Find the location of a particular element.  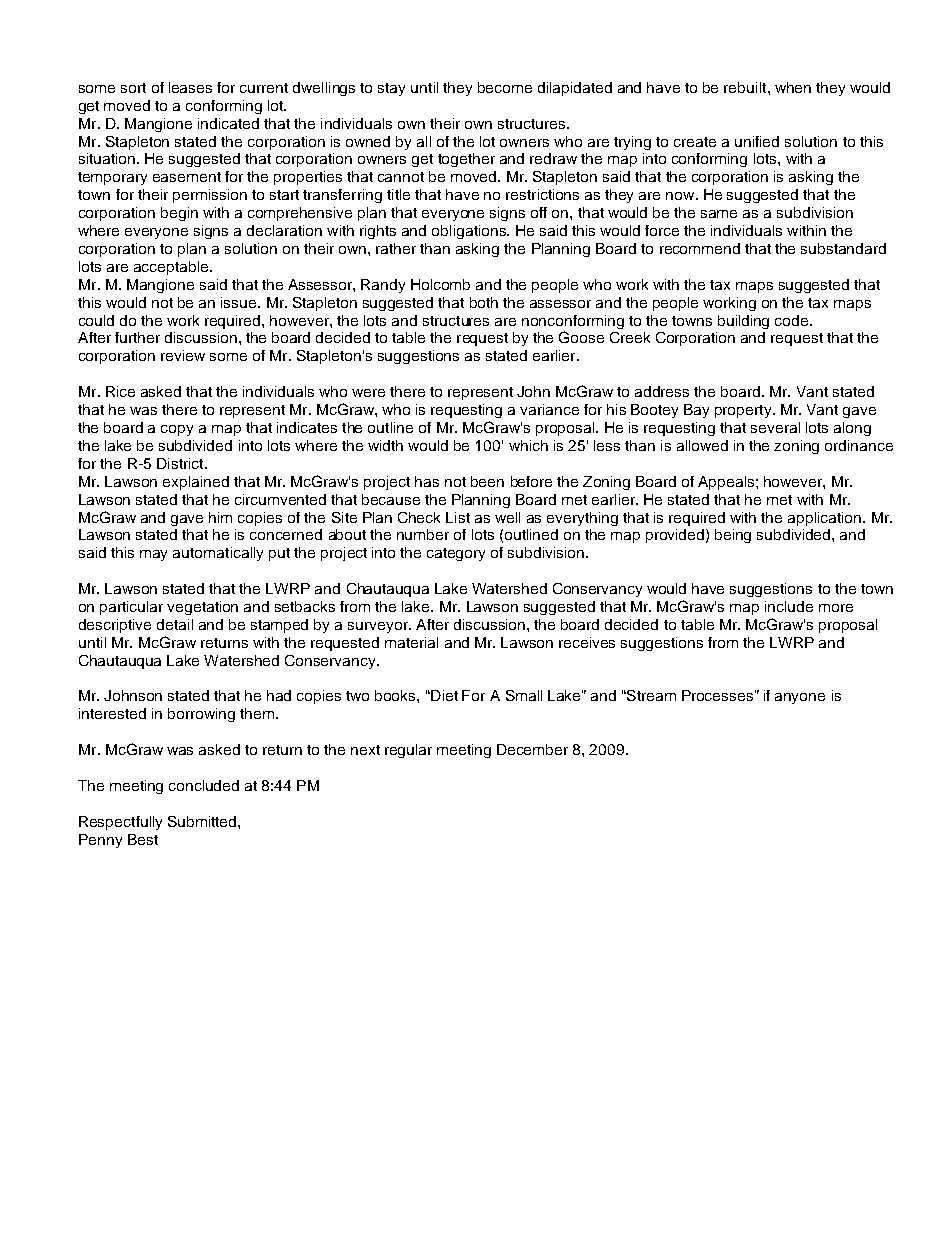

been is located at coordinates (487, 481).
